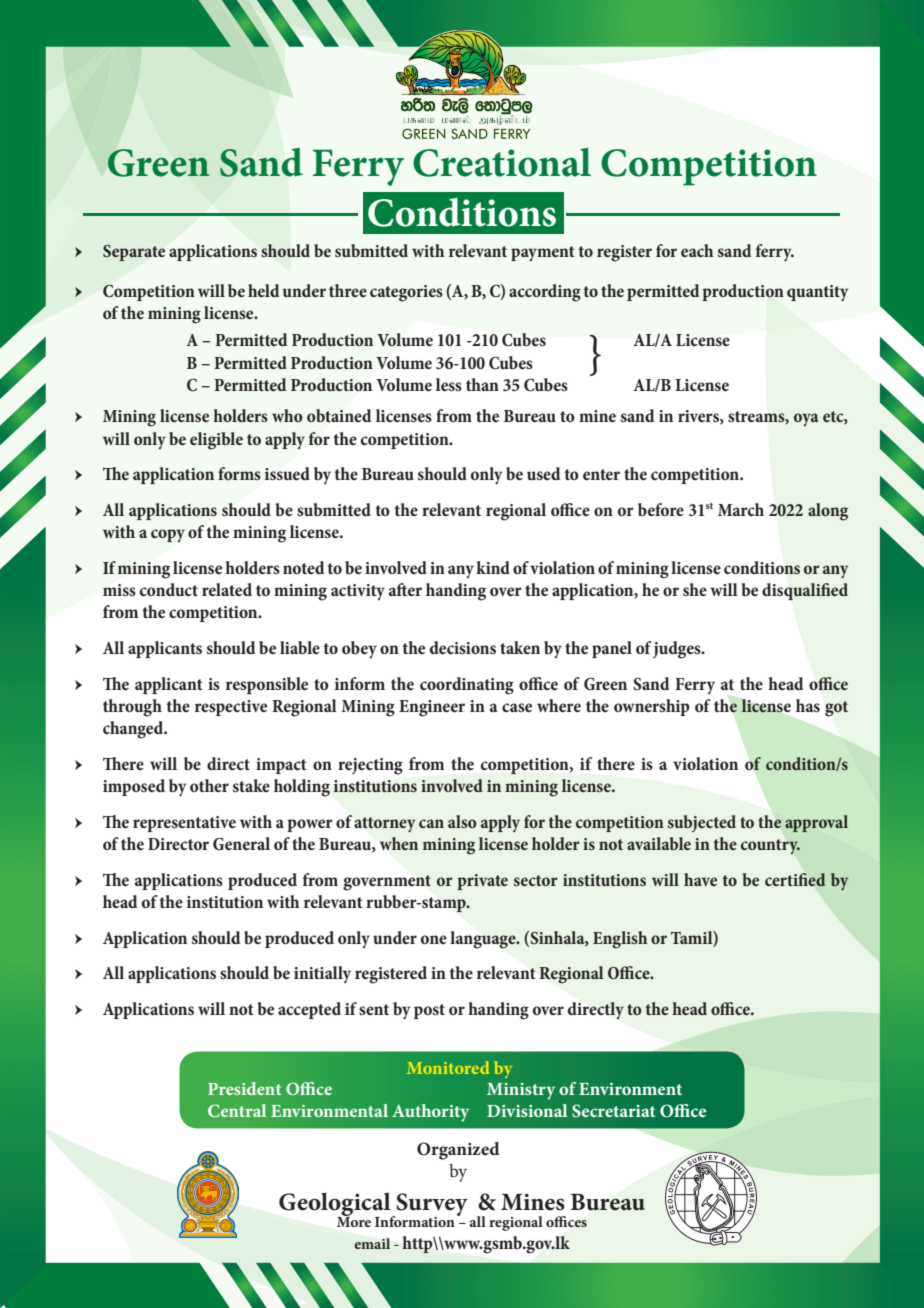 This screenshot has width=924, height=1308. I want to click on each, so click(697, 250).
